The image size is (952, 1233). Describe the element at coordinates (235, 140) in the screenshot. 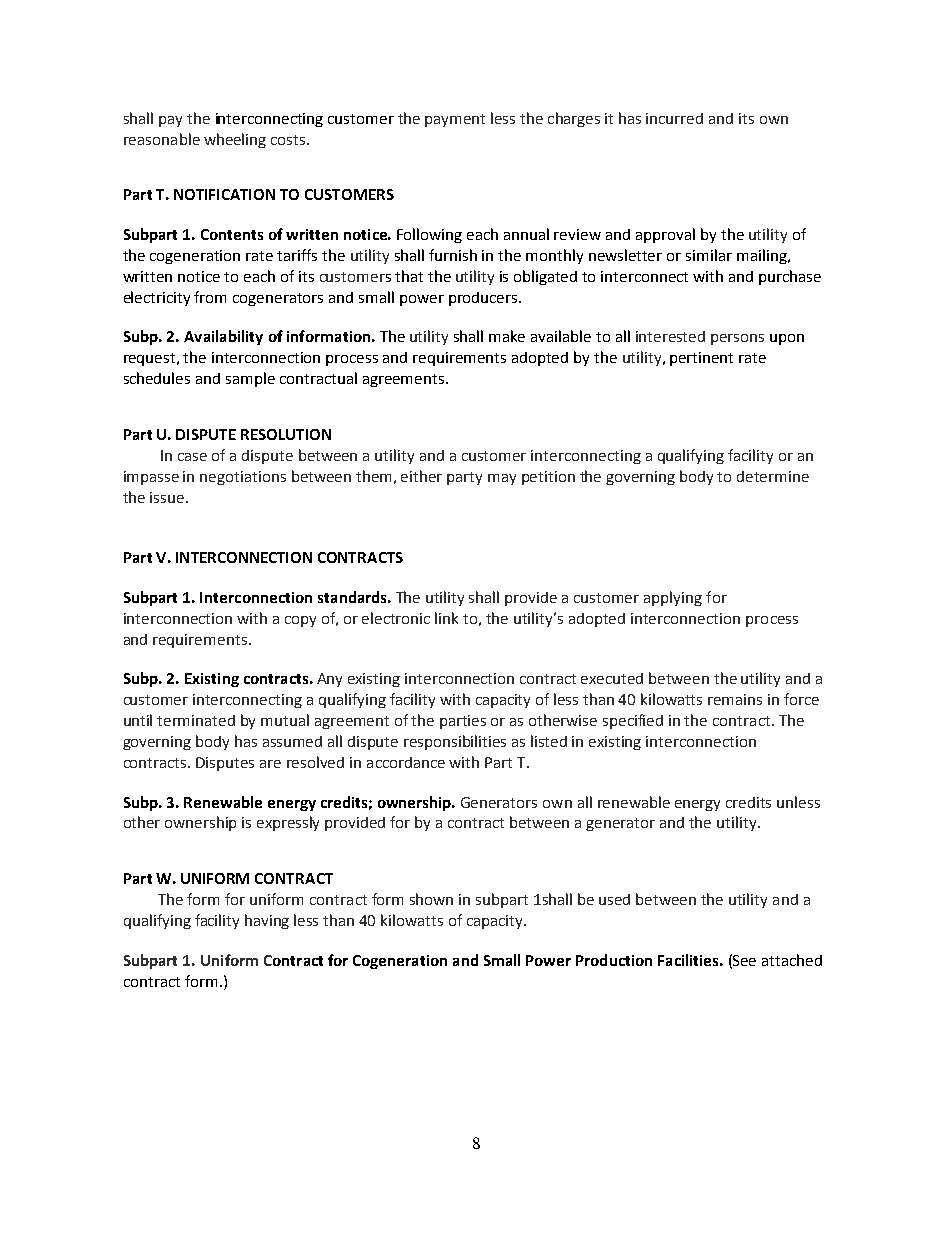

I see `wheeling` at that location.
